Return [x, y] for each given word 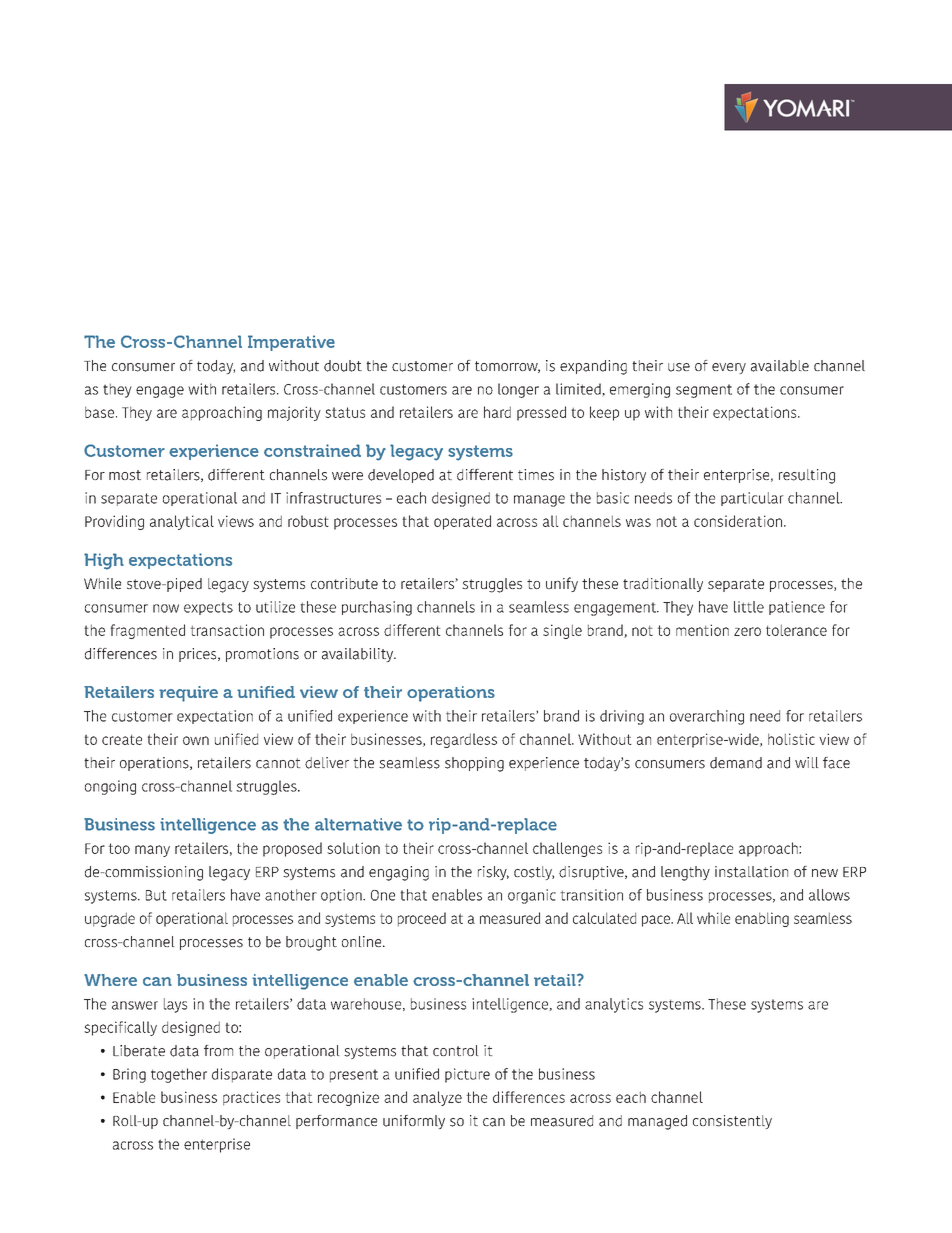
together [179, 1075]
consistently [732, 1122]
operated [462, 522]
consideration [738, 521]
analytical [182, 522]
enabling [762, 919]
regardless [464, 740]
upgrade [110, 919]
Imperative [291, 343]
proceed [422, 919]
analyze [437, 1098]
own [196, 740]
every [729, 368]
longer [518, 390]
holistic [791, 739]
